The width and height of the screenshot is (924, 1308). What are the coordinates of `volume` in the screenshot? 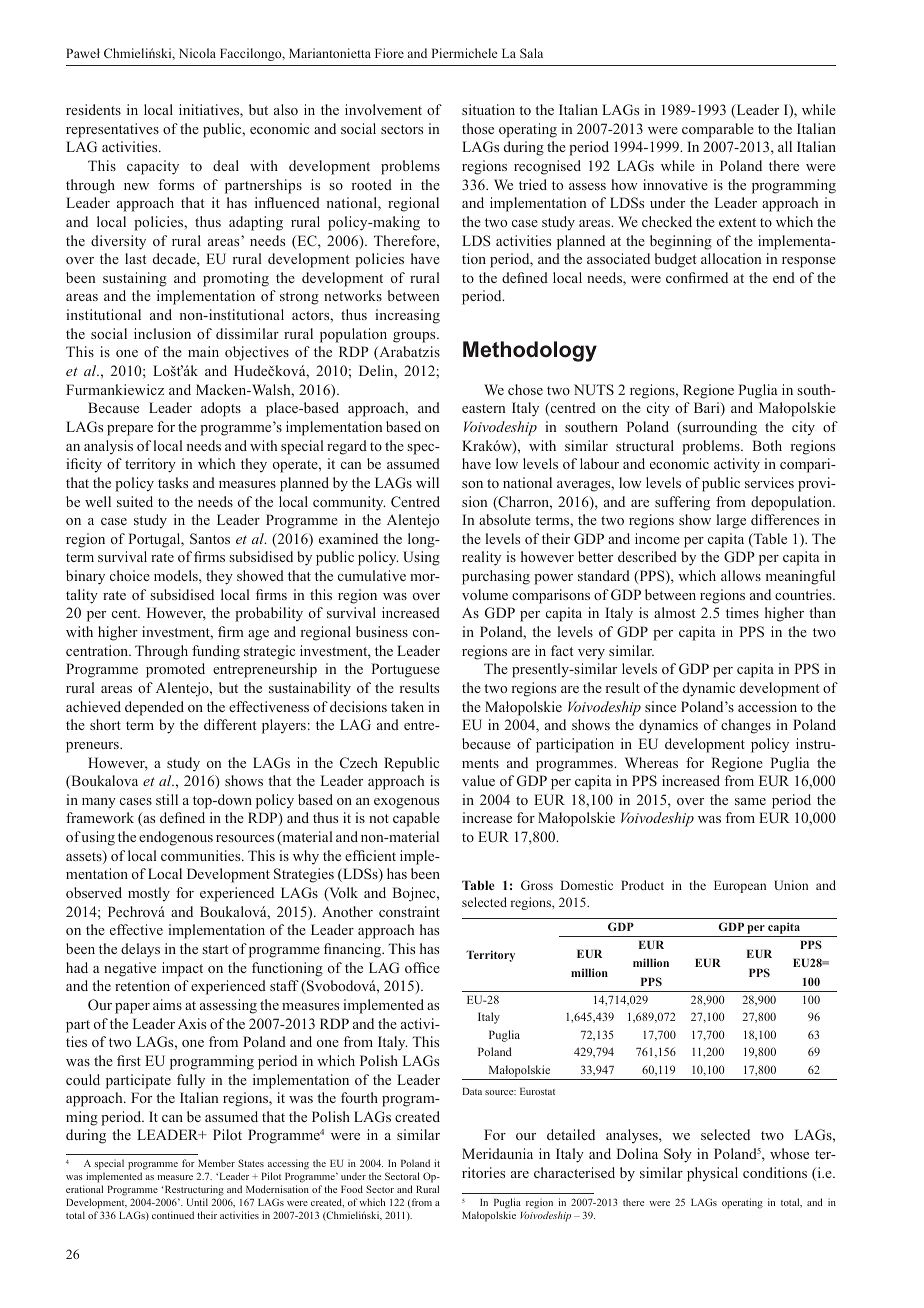 It's located at (485, 594).
